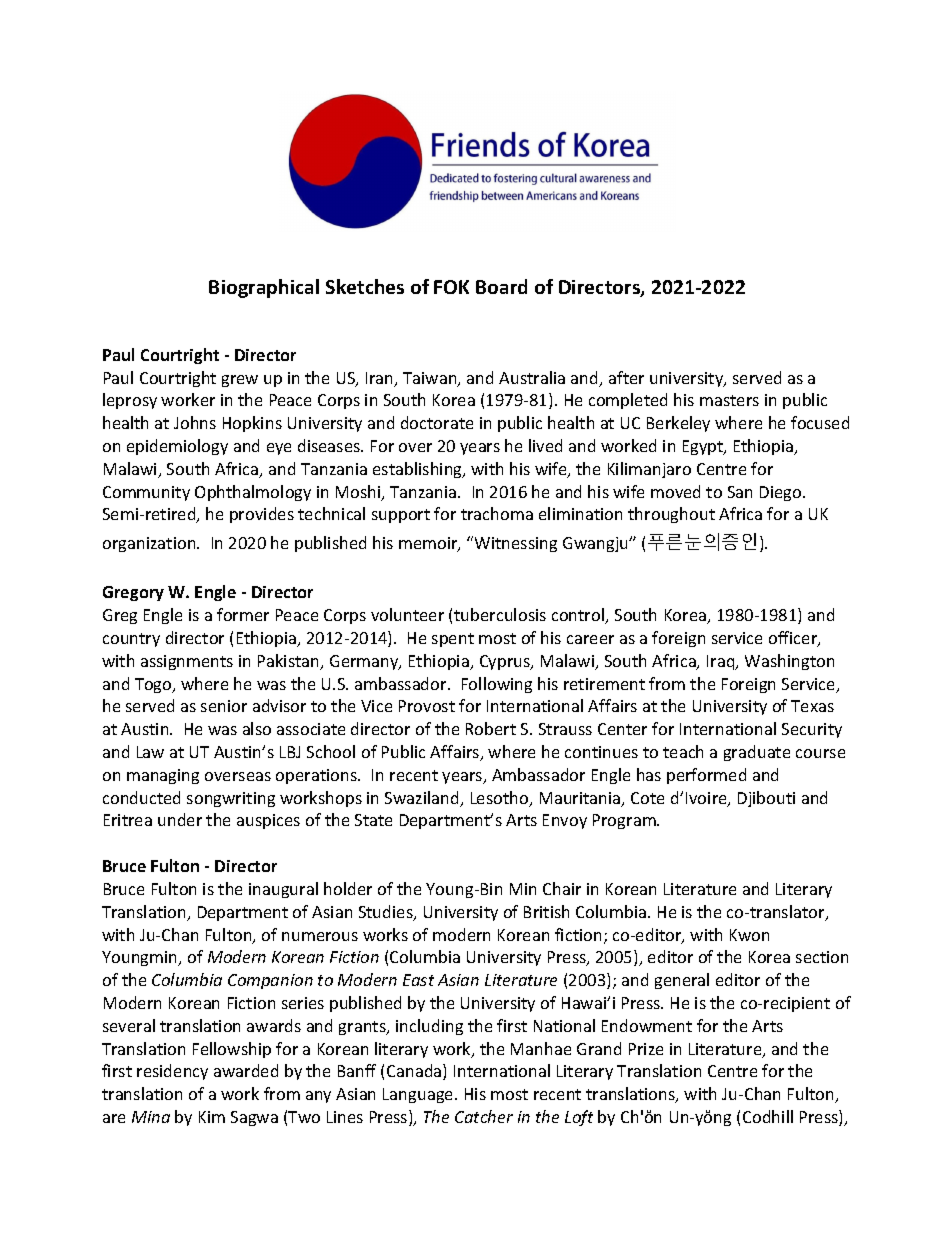 The height and width of the page is (1233, 952). Describe the element at coordinates (497, 685) in the page. I see `Following` at that location.
